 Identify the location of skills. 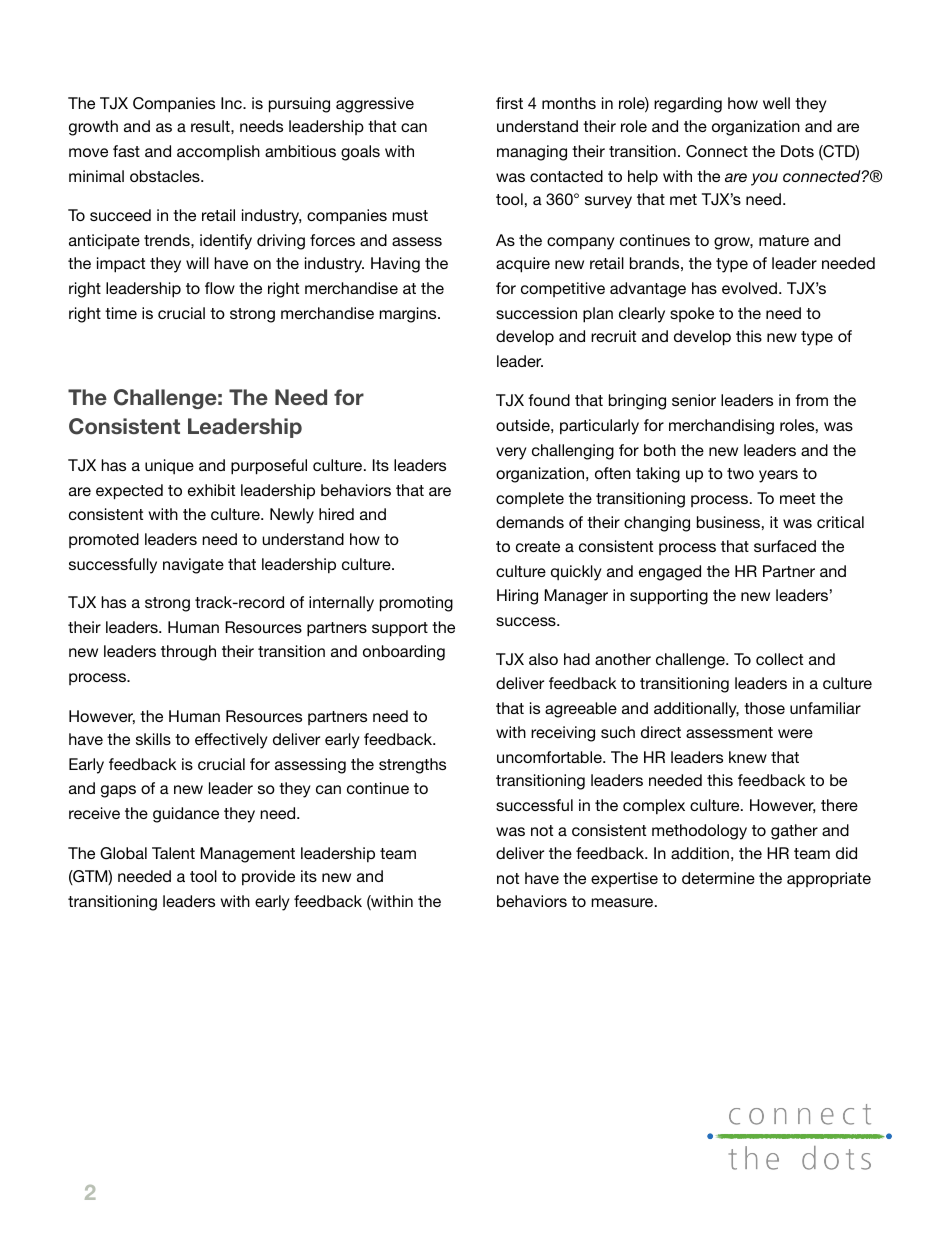
(153, 739).
